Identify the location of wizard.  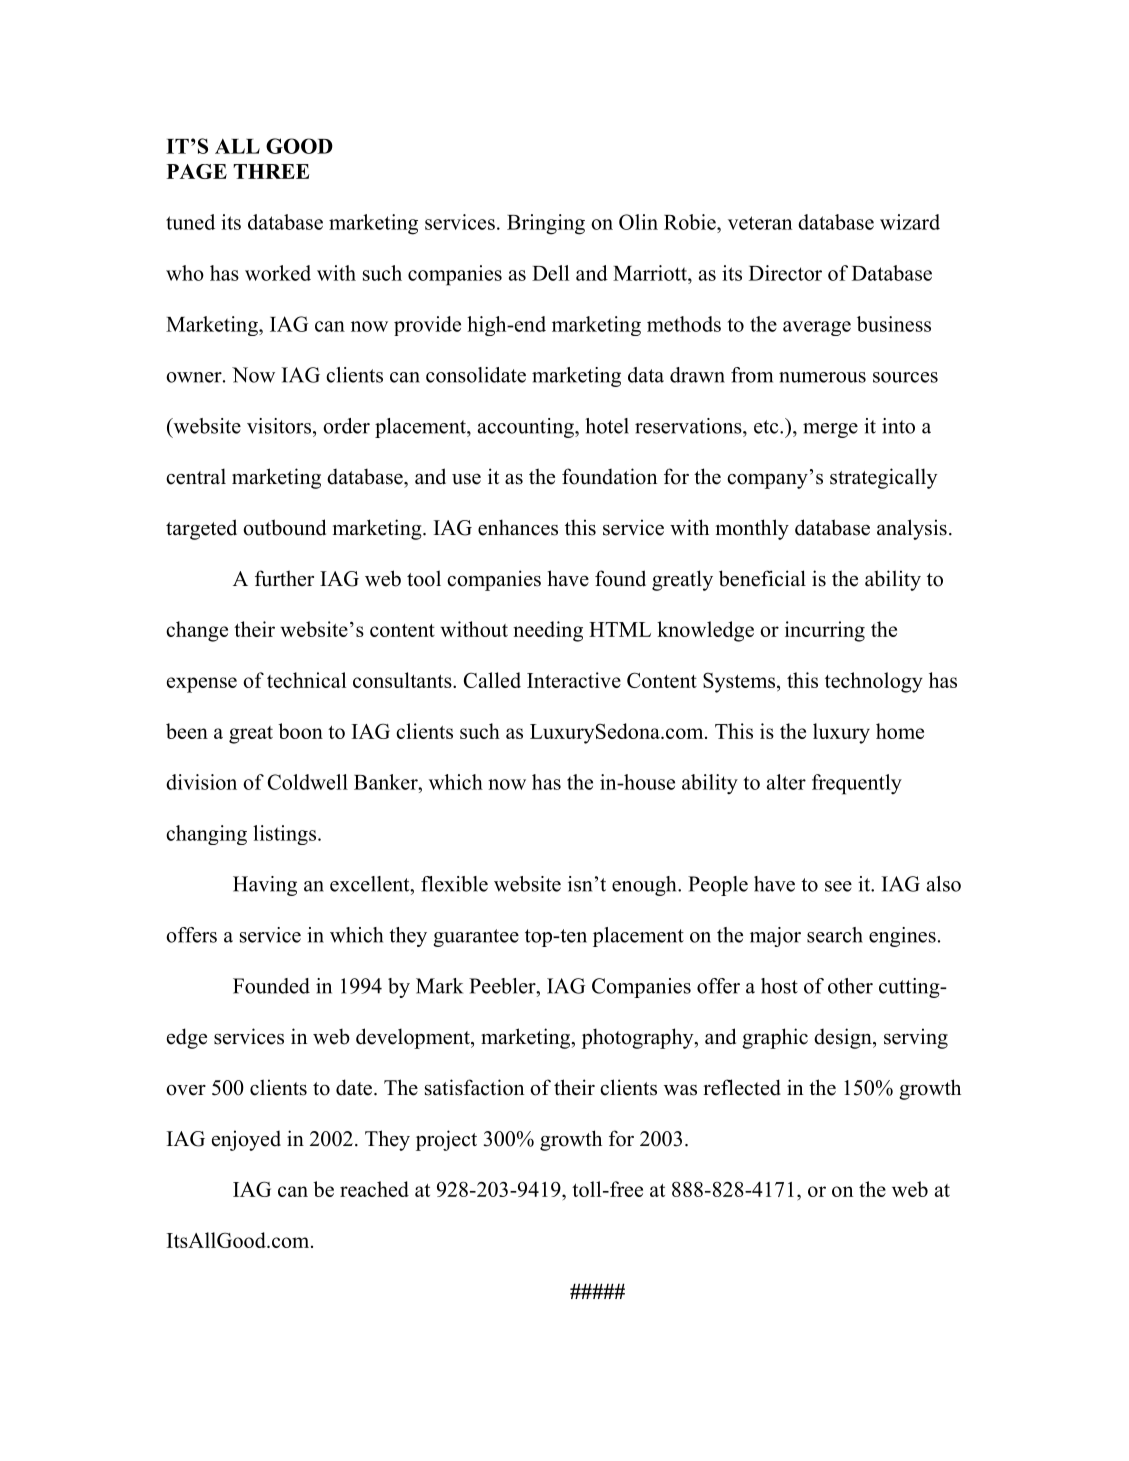
(910, 222).
